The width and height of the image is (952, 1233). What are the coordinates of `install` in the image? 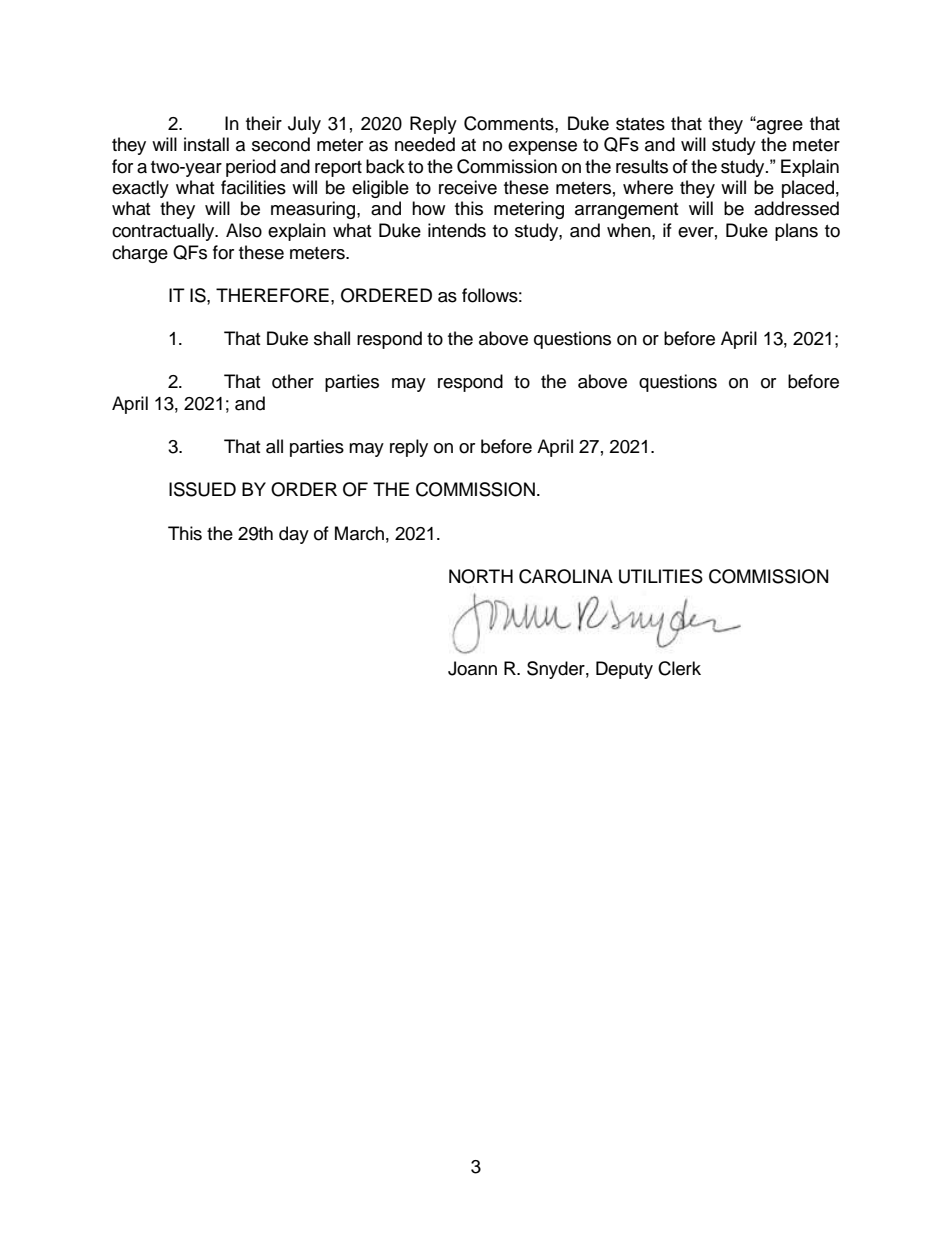 It's located at (206, 144).
